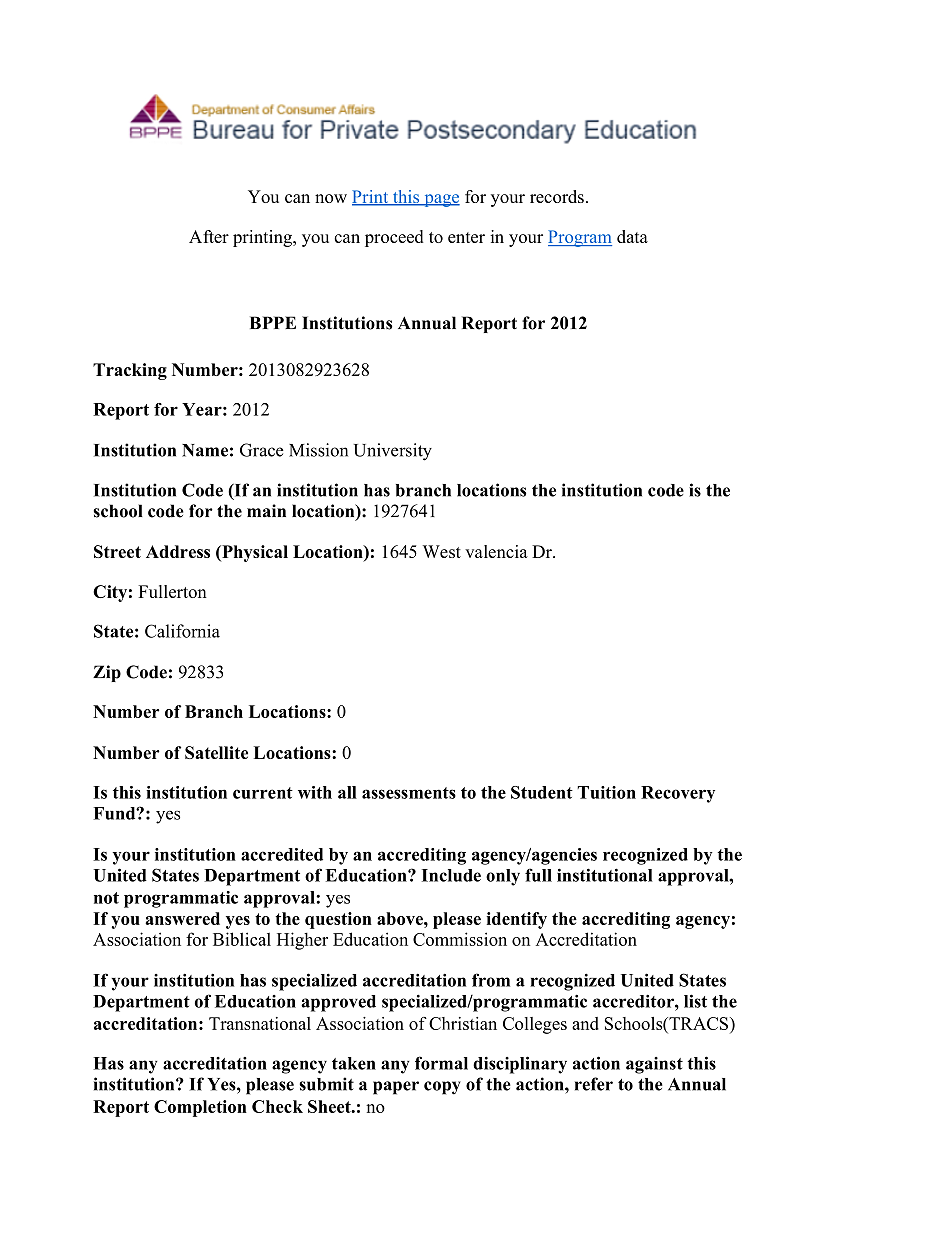 This document has height=1233, width=952. What do you see at coordinates (632, 236) in the document?
I see `data` at bounding box center [632, 236].
